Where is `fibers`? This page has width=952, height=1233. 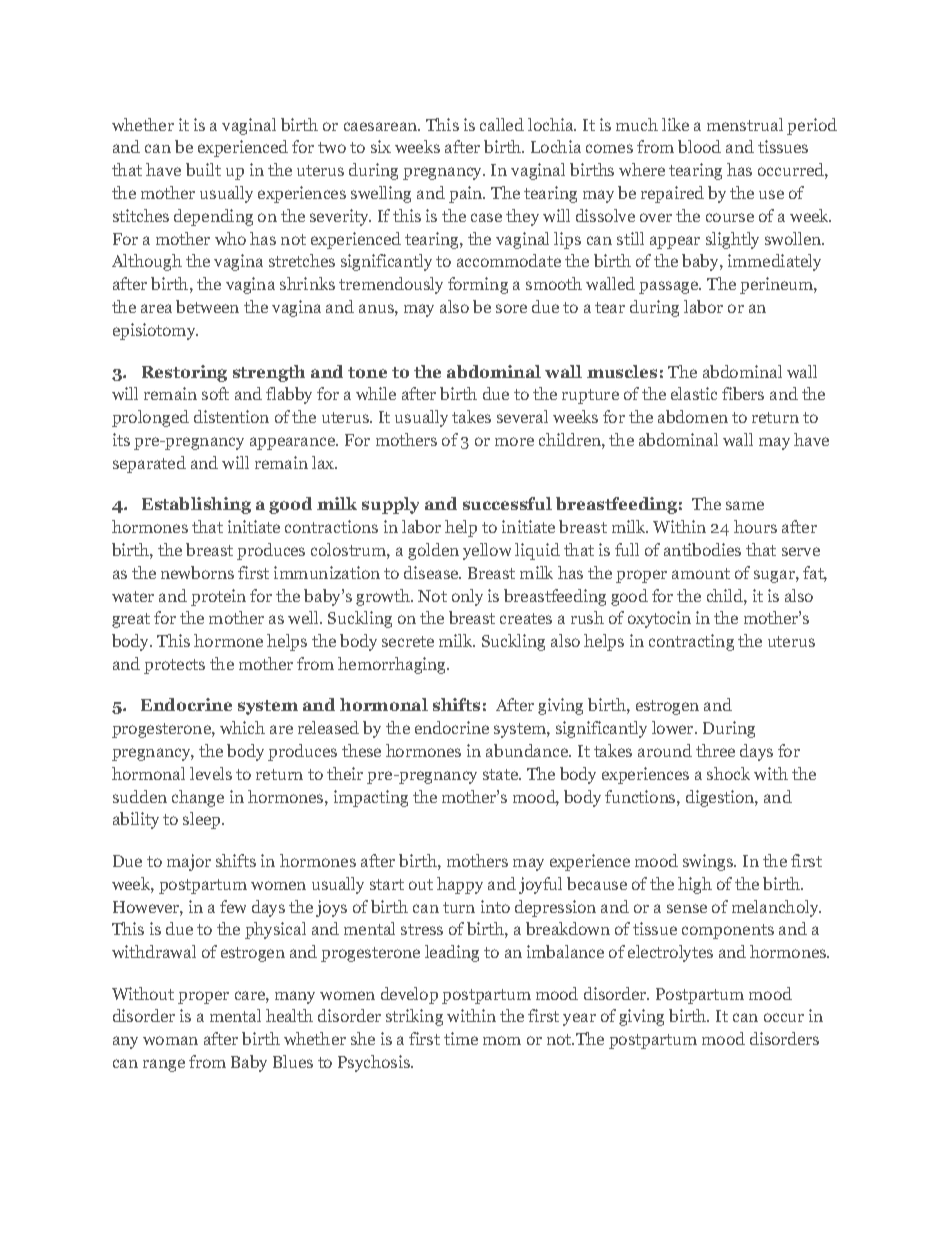 fibers is located at coordinates (743, 393).
